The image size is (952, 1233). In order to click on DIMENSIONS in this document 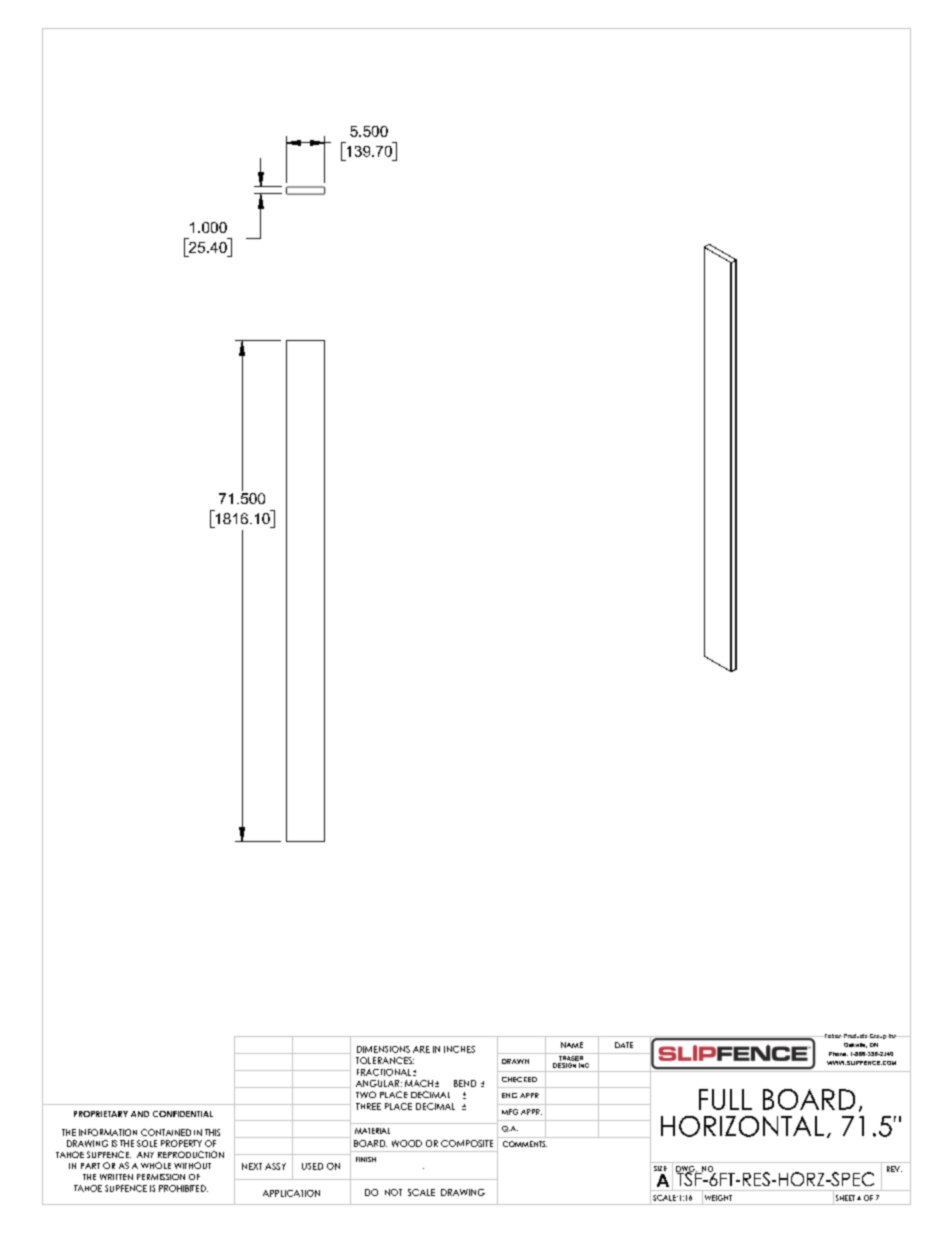, I will do `click(383, 1049)`.
